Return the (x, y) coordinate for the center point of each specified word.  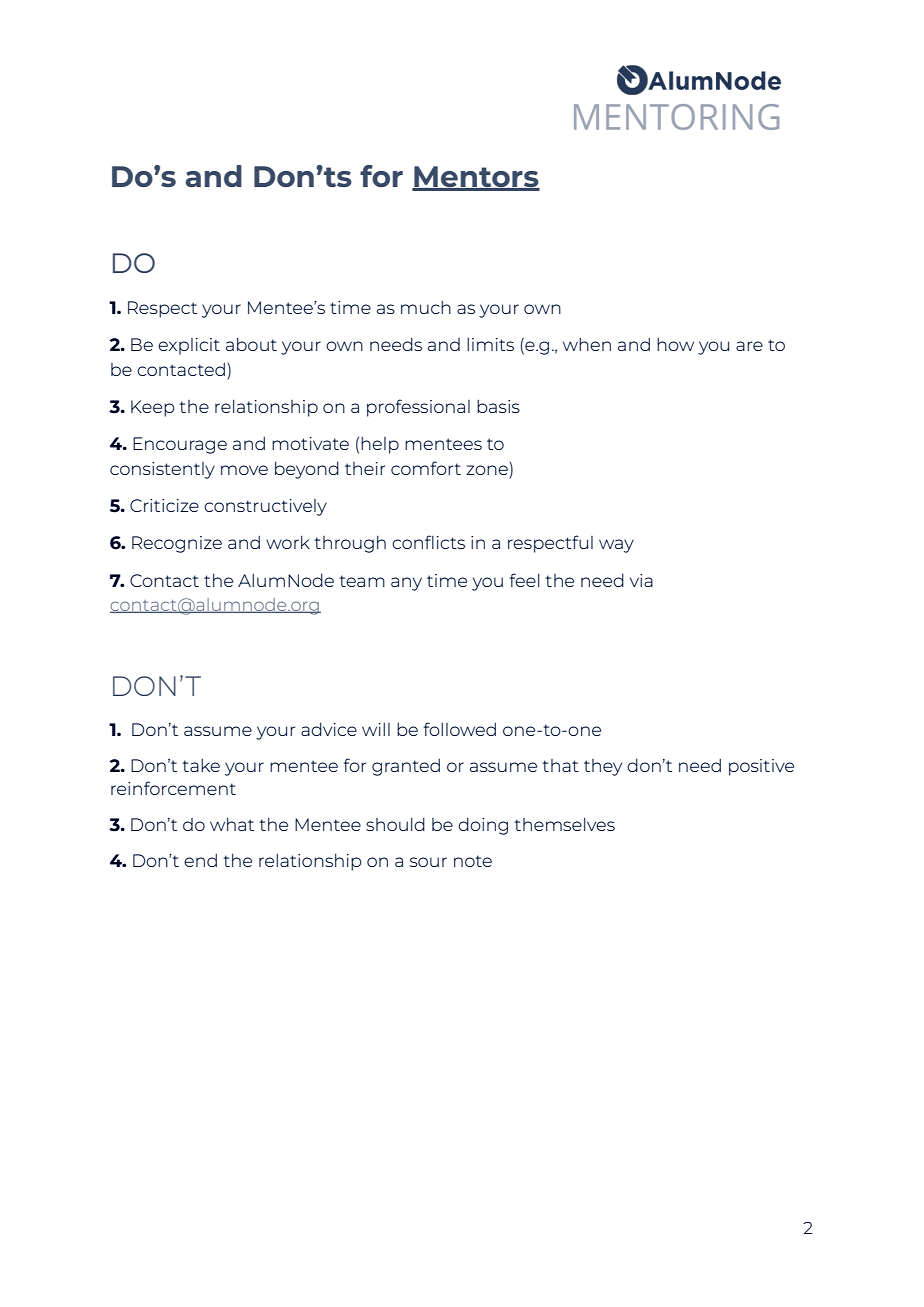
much (426, 307)
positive (761, 767)
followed (460, 729)
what (232, 824)
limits (490, 344)
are (749, 346)
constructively (265, 507)
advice (329, 729)
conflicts (428, 542)
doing (483, 826)
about (251, 344)
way (616, 546)
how (675, 344)
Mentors (476, 178)
